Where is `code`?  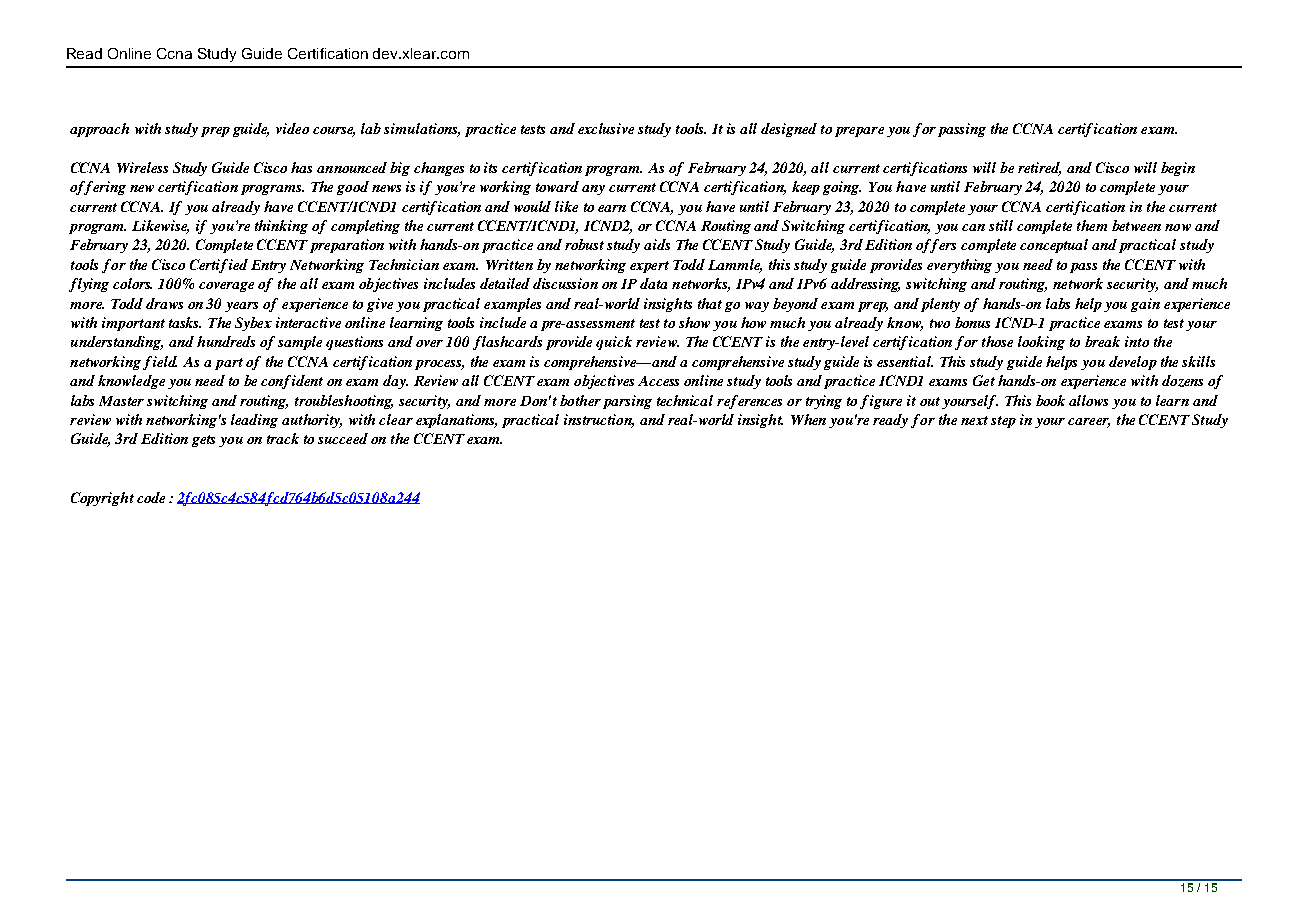
code is located at coordinates (151, 497).
